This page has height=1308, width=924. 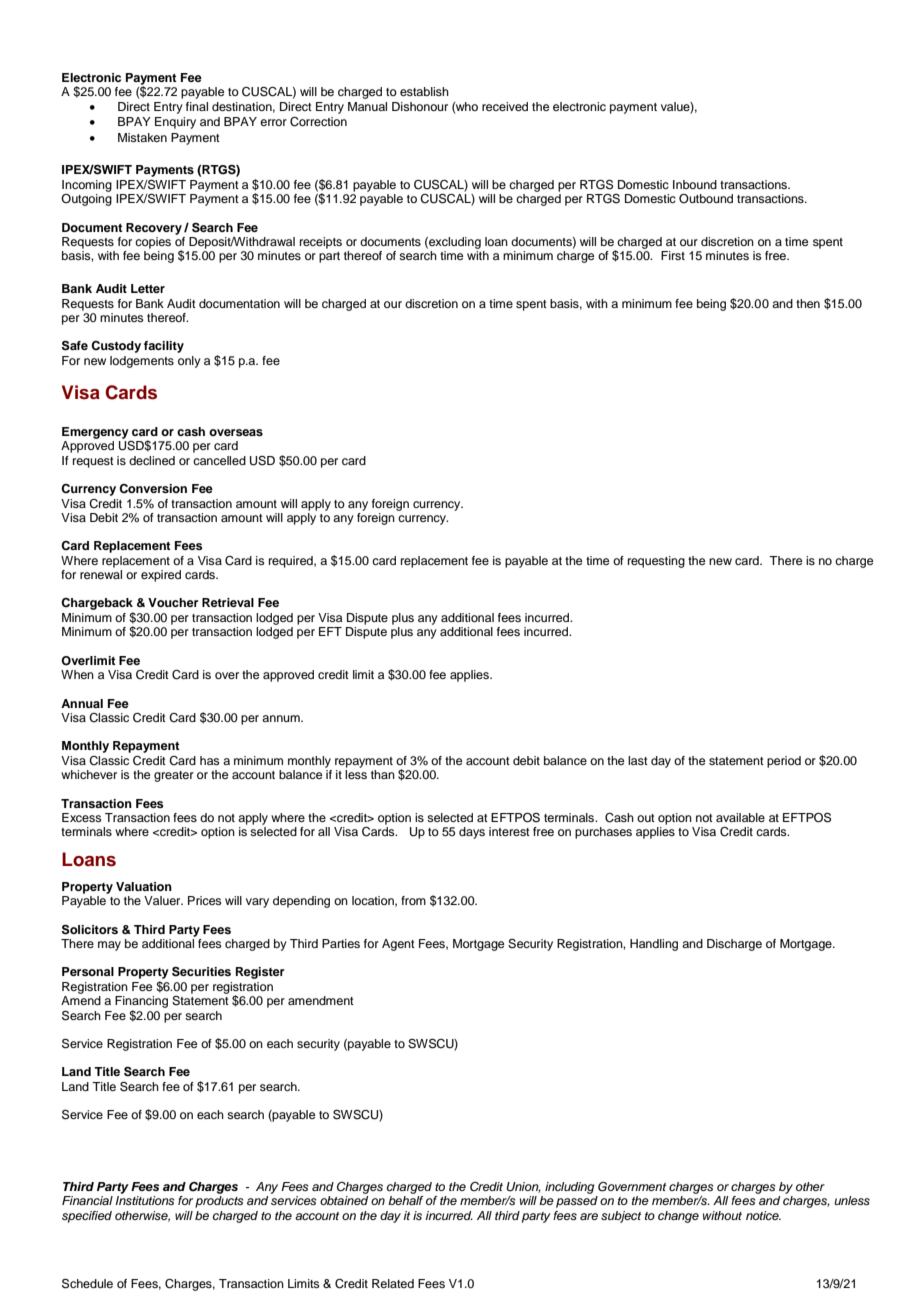 What do you see at coordinates (383, 774) in the page?
I see `than` at bounding box center [383, 774].
